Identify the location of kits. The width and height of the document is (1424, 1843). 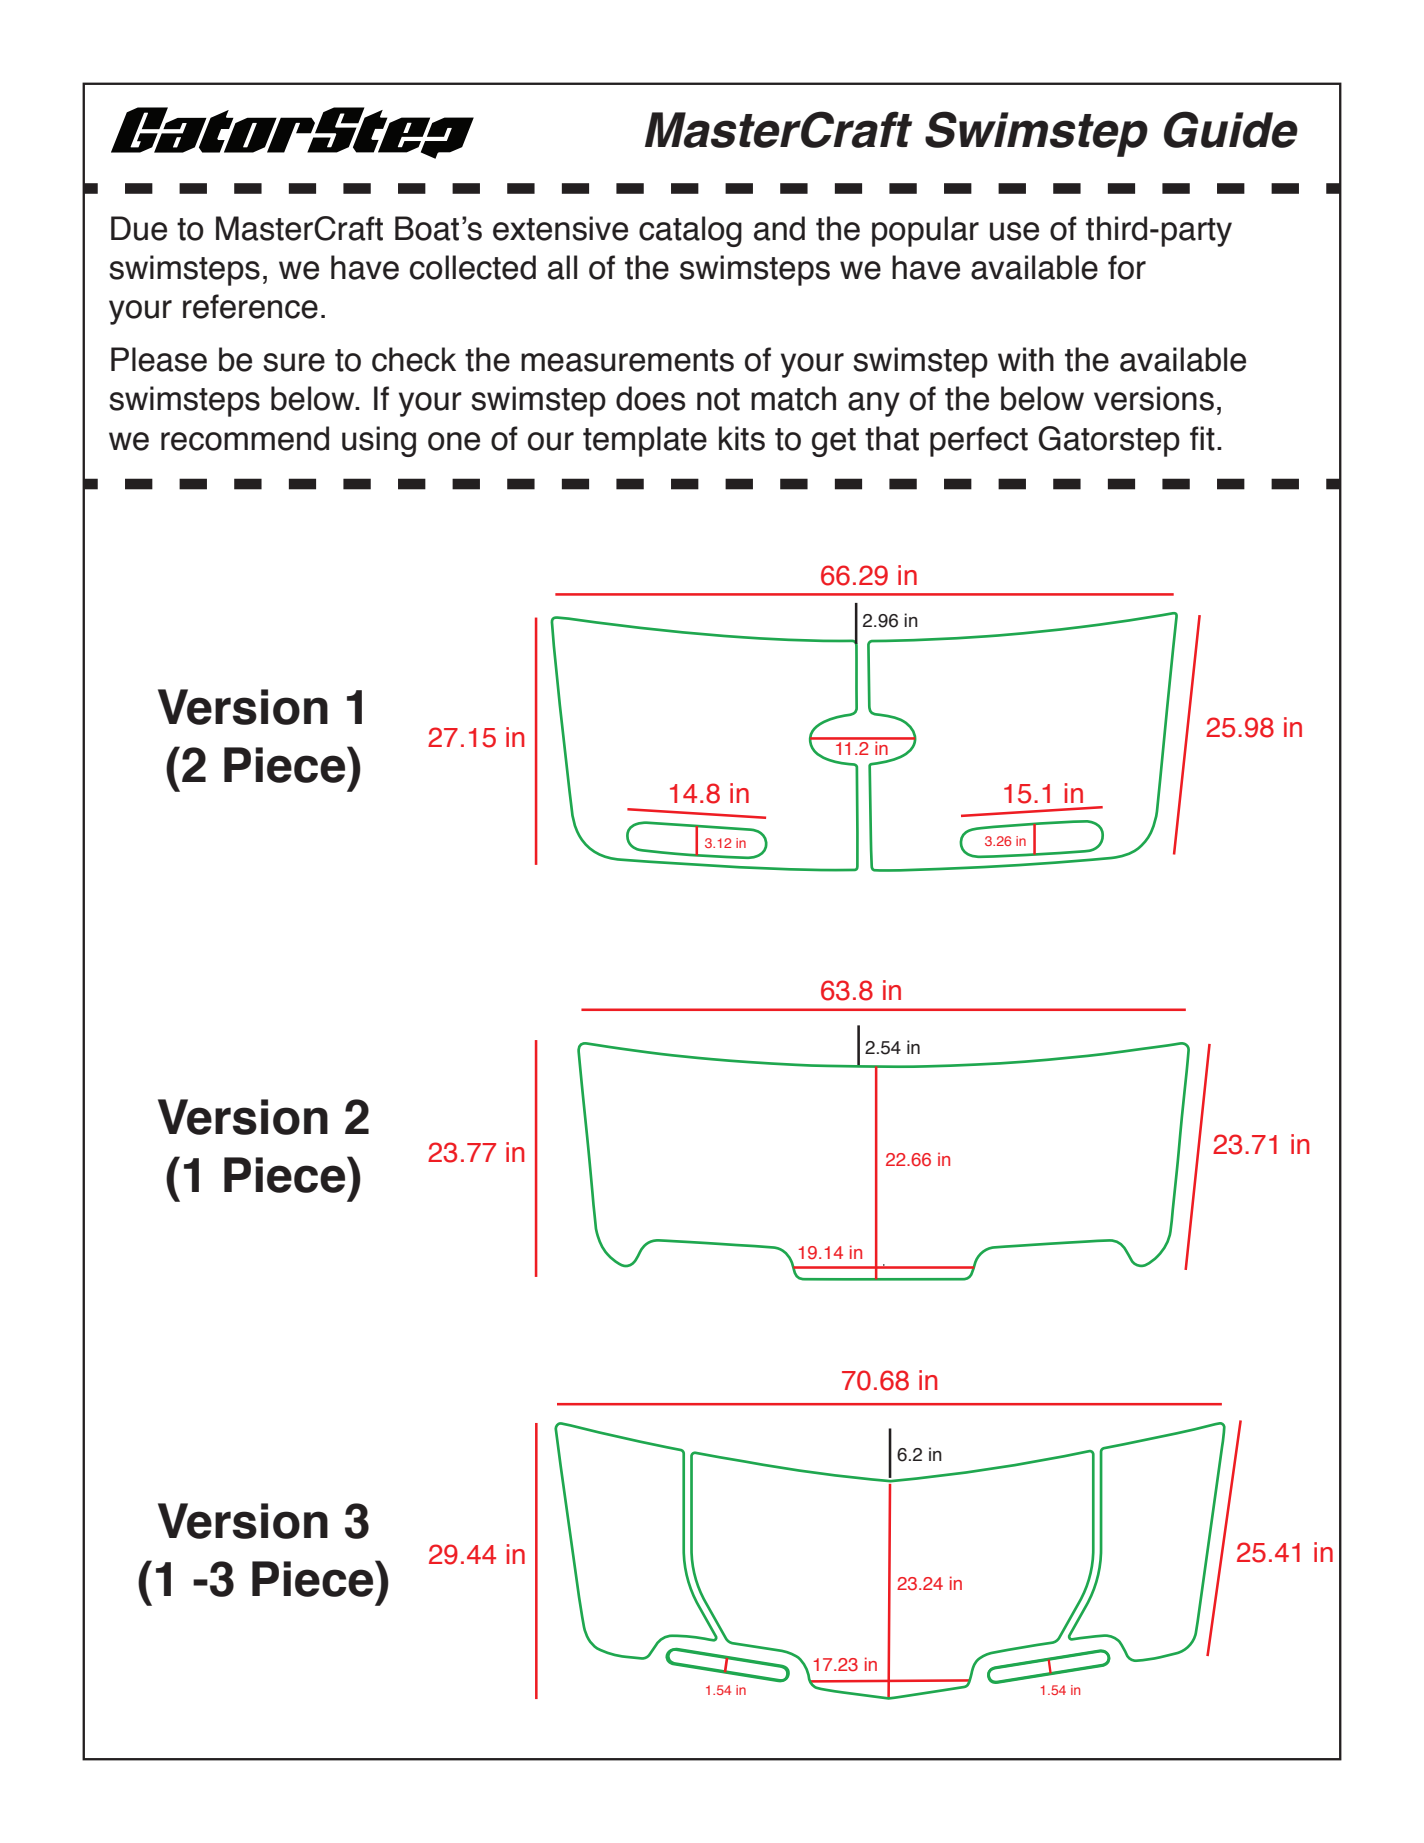
(742, 438).
